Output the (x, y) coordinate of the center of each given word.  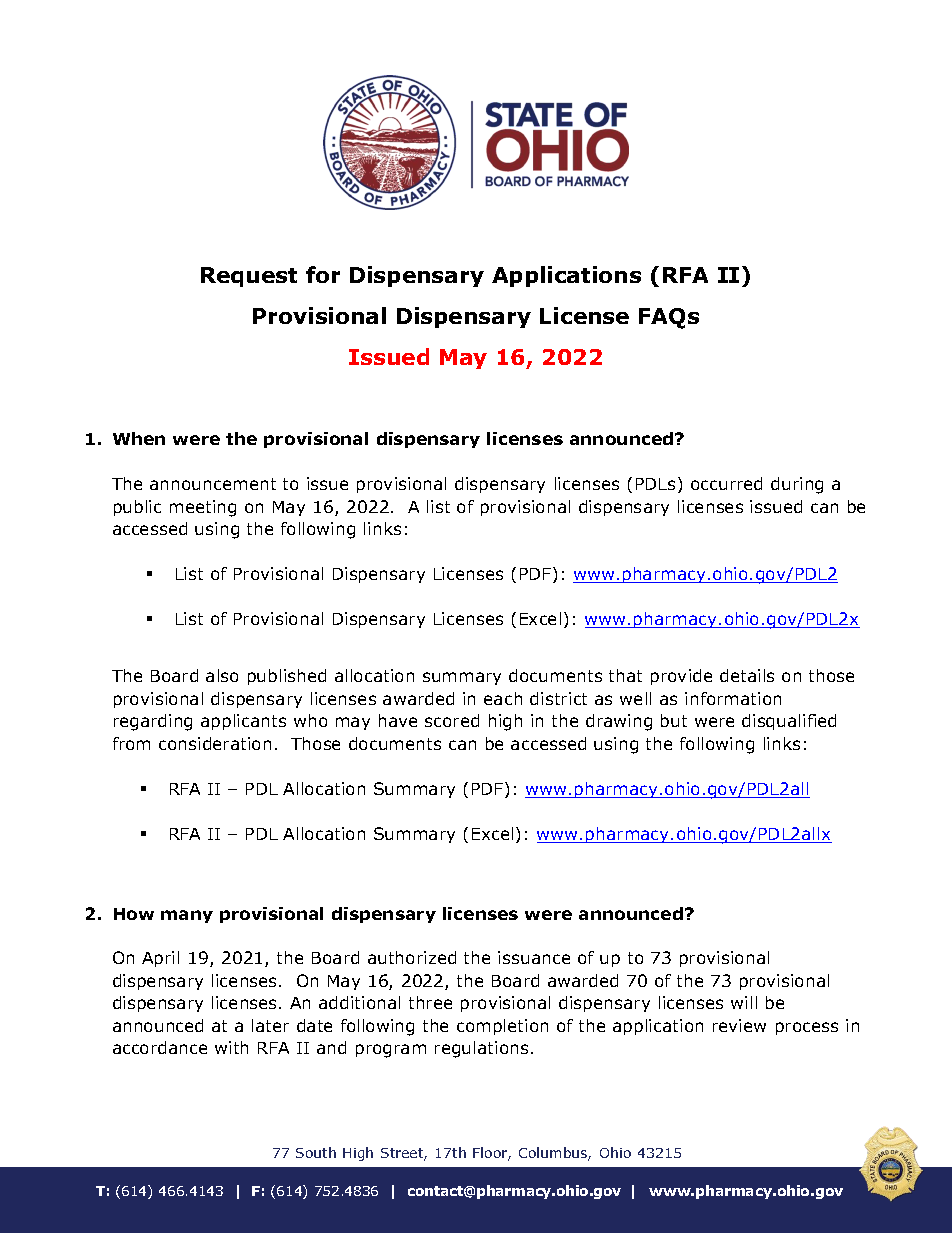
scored (452, 720)
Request (249, 277)
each (503, 698)
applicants (243, 722)
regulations (481, 1049)
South (316, 1152)
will (744, 1002)
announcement (213, 484)
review (739, 1025)
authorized (412, 957)
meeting (203, 508)
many (187, 916)
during (797, 485)
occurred (726, 483)
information (733, 698)
